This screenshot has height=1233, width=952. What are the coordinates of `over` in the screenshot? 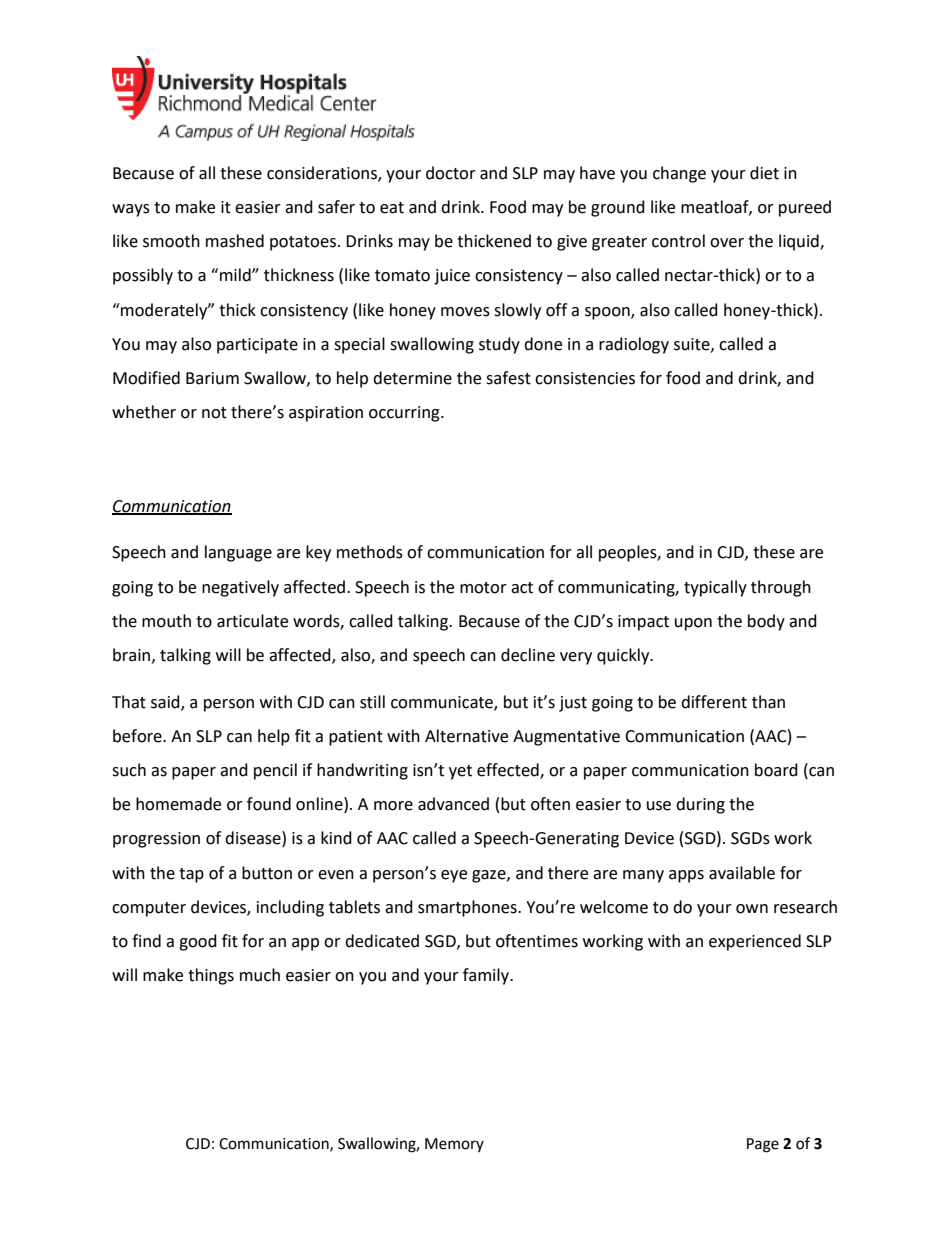 It's located at (727, 243).
